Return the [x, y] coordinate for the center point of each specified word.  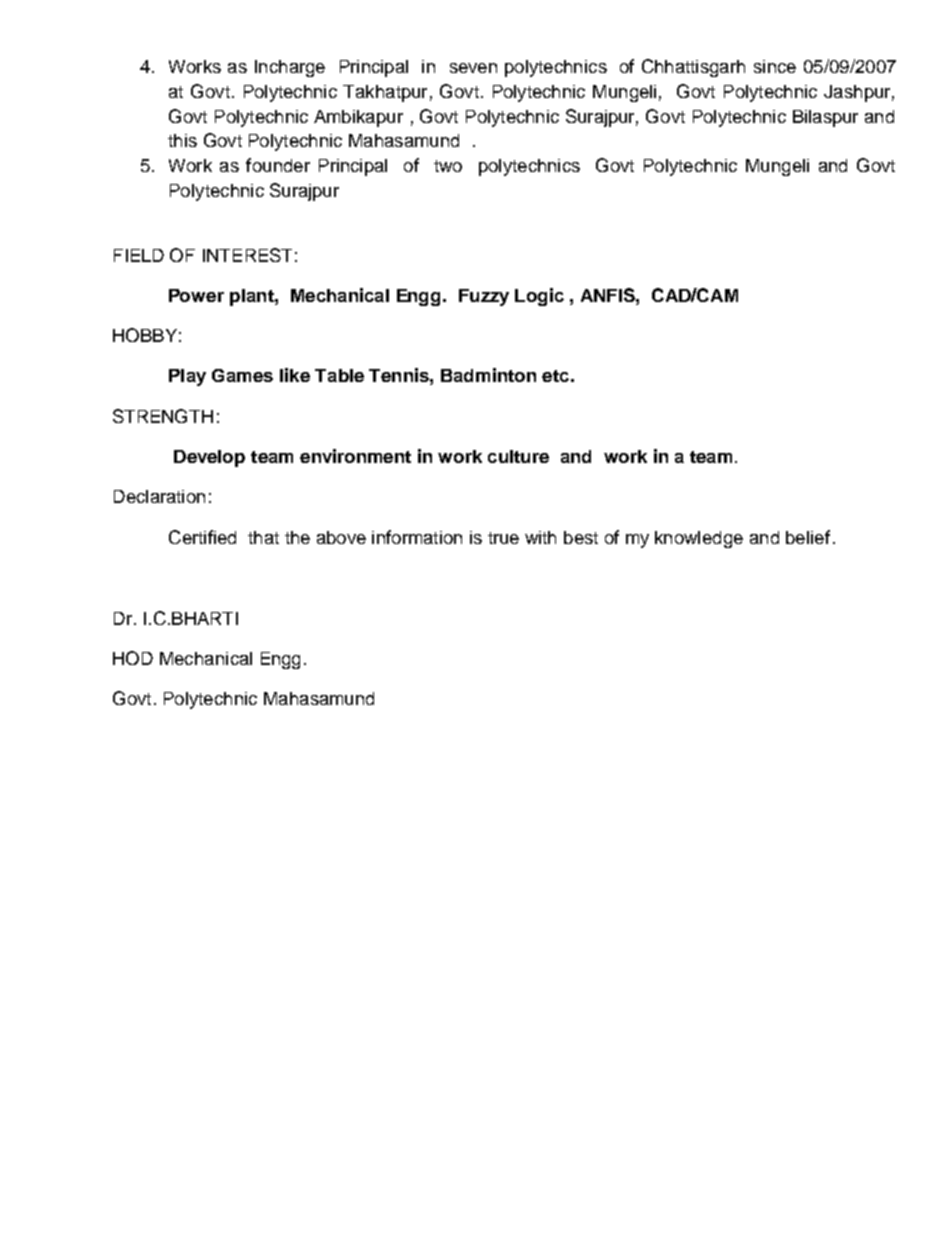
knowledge [699, 539]
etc [555, 376]
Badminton [488, 375]
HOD [133, 658]
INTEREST [247, 255]
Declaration [159, 496]
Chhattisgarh [693, 68]
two [448, 166]
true [503, 538]
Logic [539, 297]
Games [242, 375]
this [182, 140]
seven [473, 68]
